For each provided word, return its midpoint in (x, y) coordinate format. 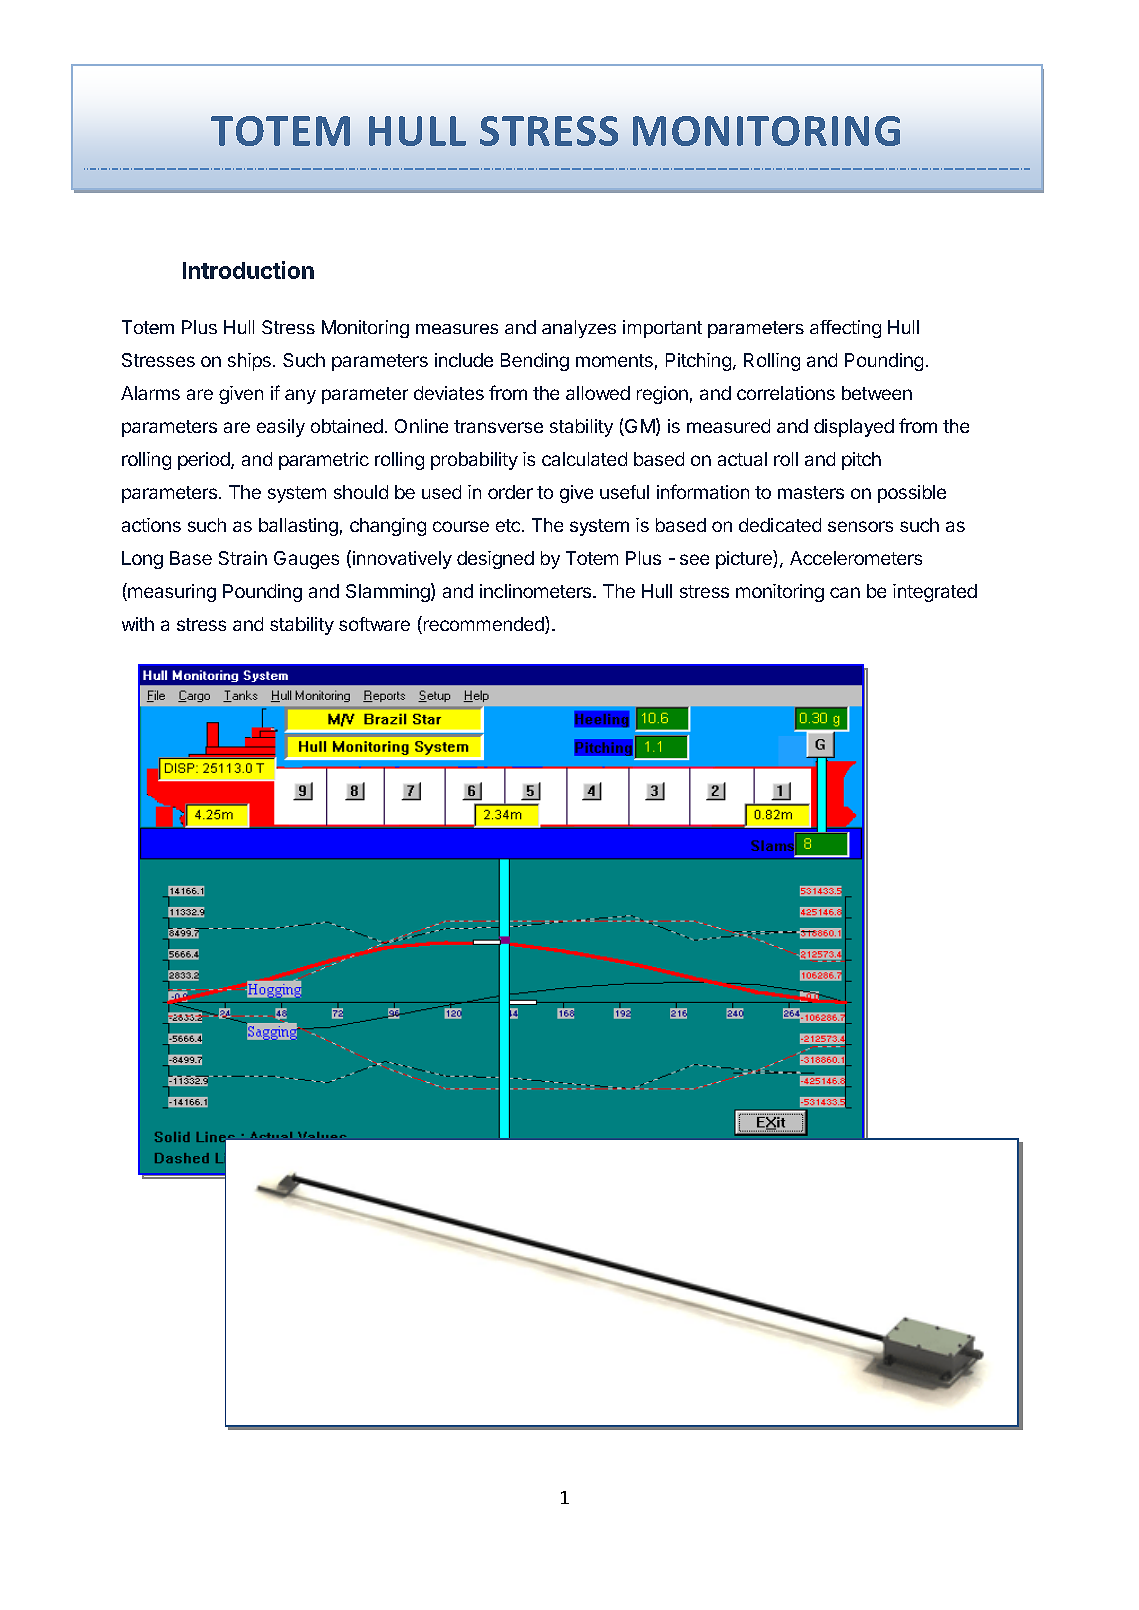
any (300, 396)
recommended (483, 625)
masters (811, 492)
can (845, 592)
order (510, 492)
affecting (845, 329)
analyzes (579, 329)
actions (151, 525)
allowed (598, 393)
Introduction (248, 270)
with (138, 624)
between (877, 393)
